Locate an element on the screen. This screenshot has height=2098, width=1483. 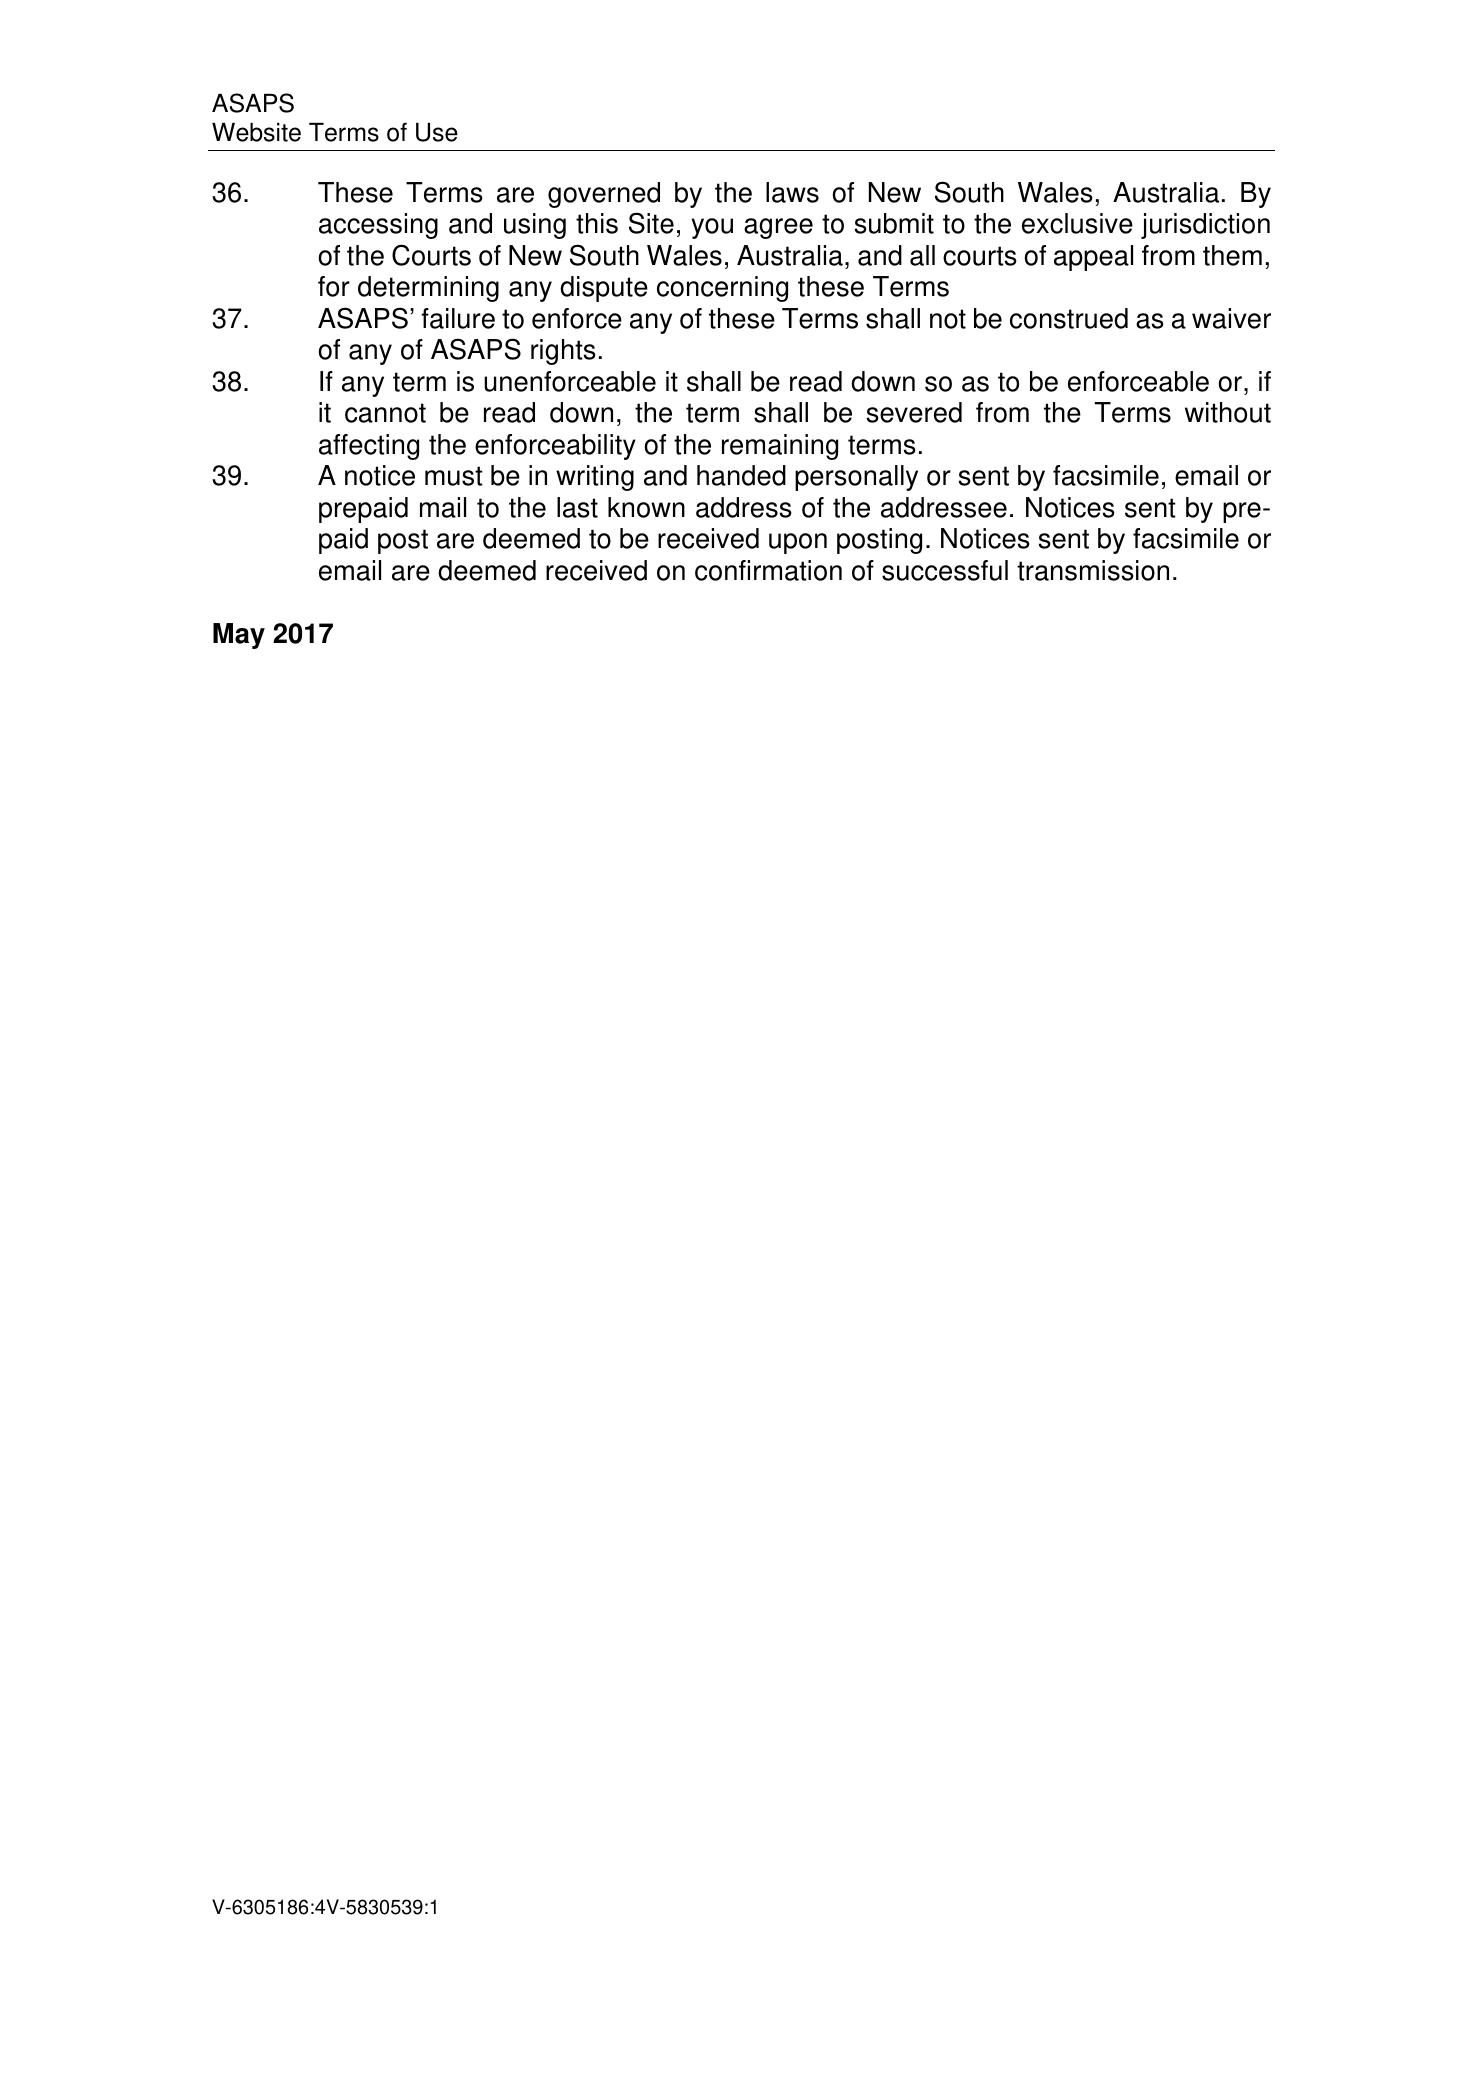
cannot is located at coordinates (385, 413).
